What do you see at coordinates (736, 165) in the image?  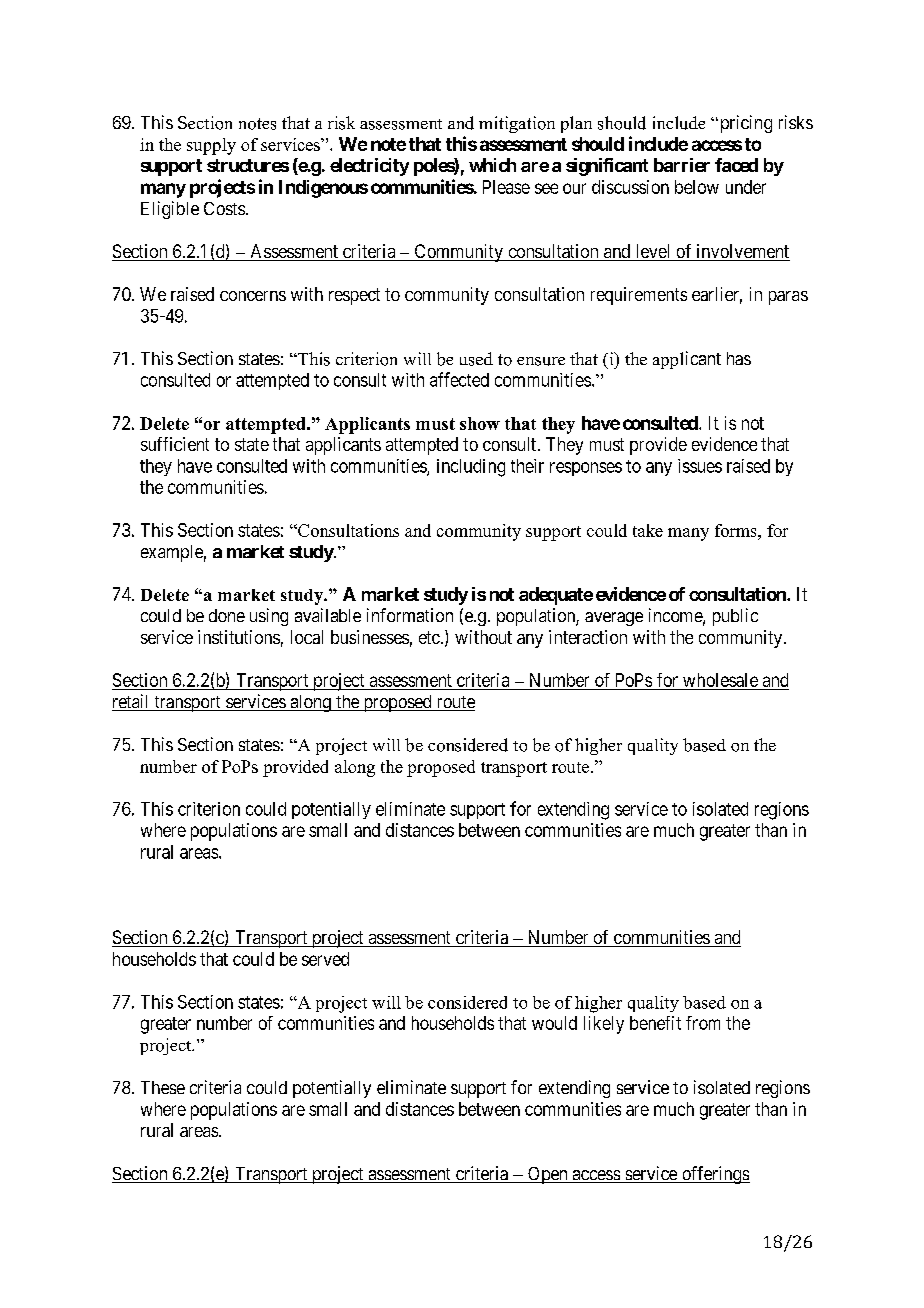 I see `faced` at bounding box center [736, 165].
